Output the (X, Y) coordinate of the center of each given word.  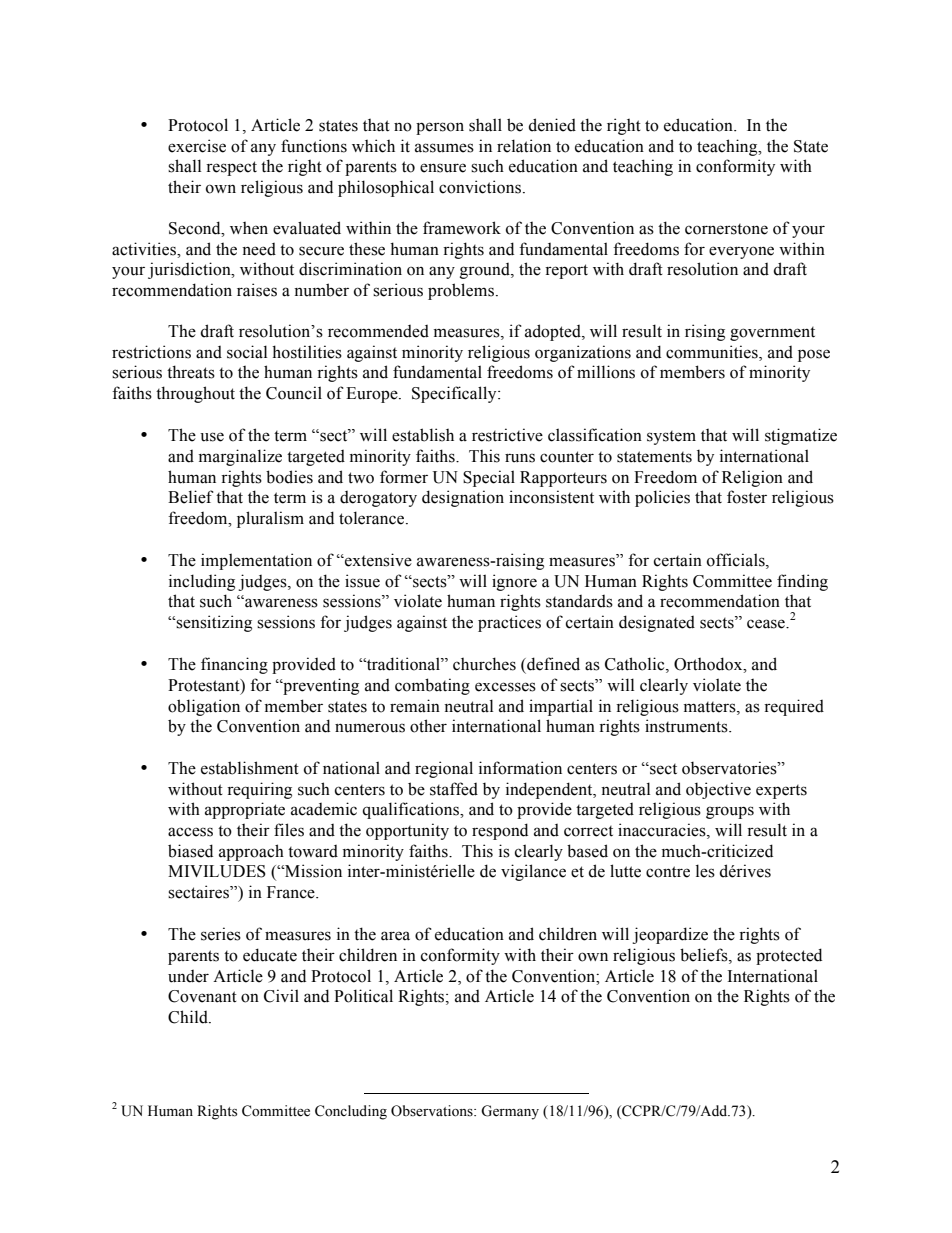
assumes (444, 148)
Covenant (202, 996)
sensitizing (213, 623)
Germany (510, 1112)
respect (231, 168)
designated (657, 623)
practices (509, 623)
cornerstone (726, 229)
